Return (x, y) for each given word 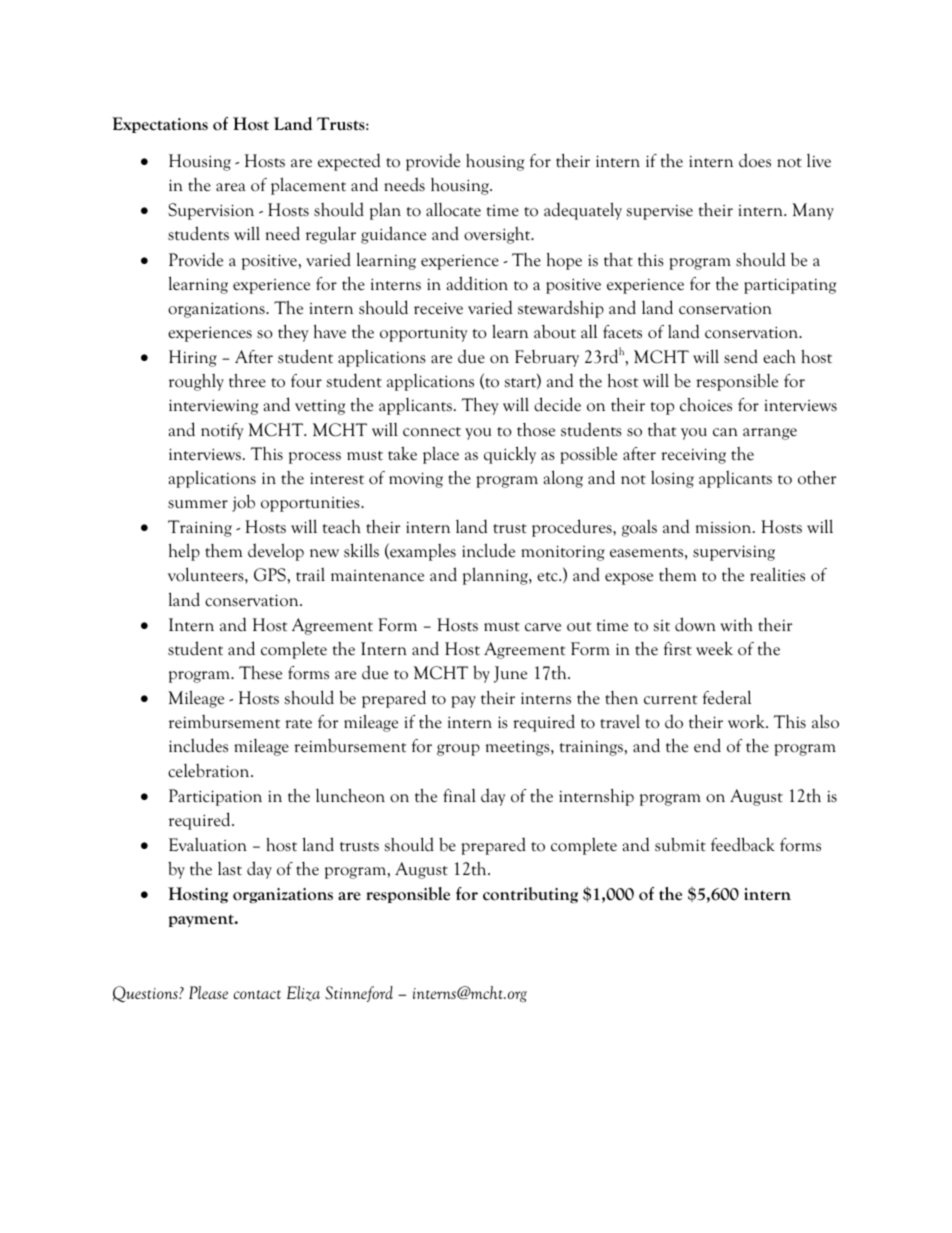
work (748, 721)
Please (208, 992)
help (184, 552)
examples (422, 552)
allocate (453, 209)
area (231, 187)
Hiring (193, 358)
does (755, 160)
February (547, 358)
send (741, 356)
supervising (734, 553)
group (458, 750)
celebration (210, 770)
